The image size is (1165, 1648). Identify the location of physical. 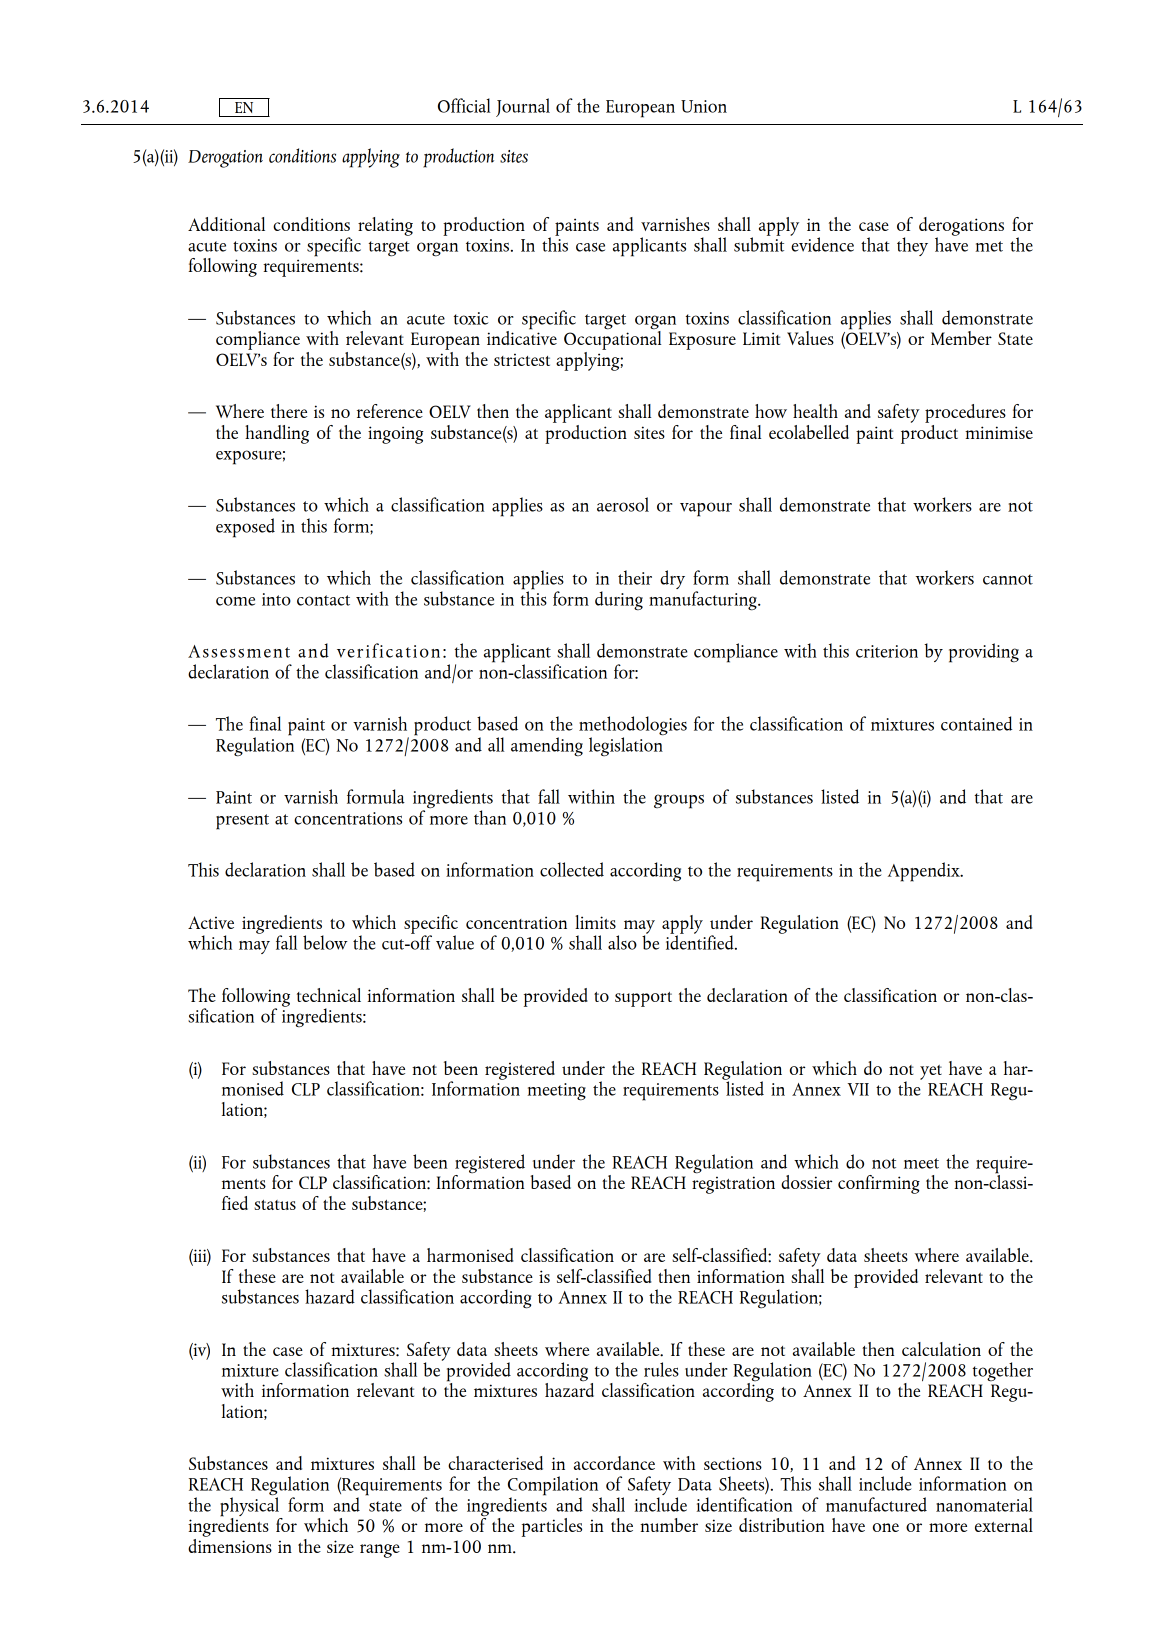
(250, 1506).
